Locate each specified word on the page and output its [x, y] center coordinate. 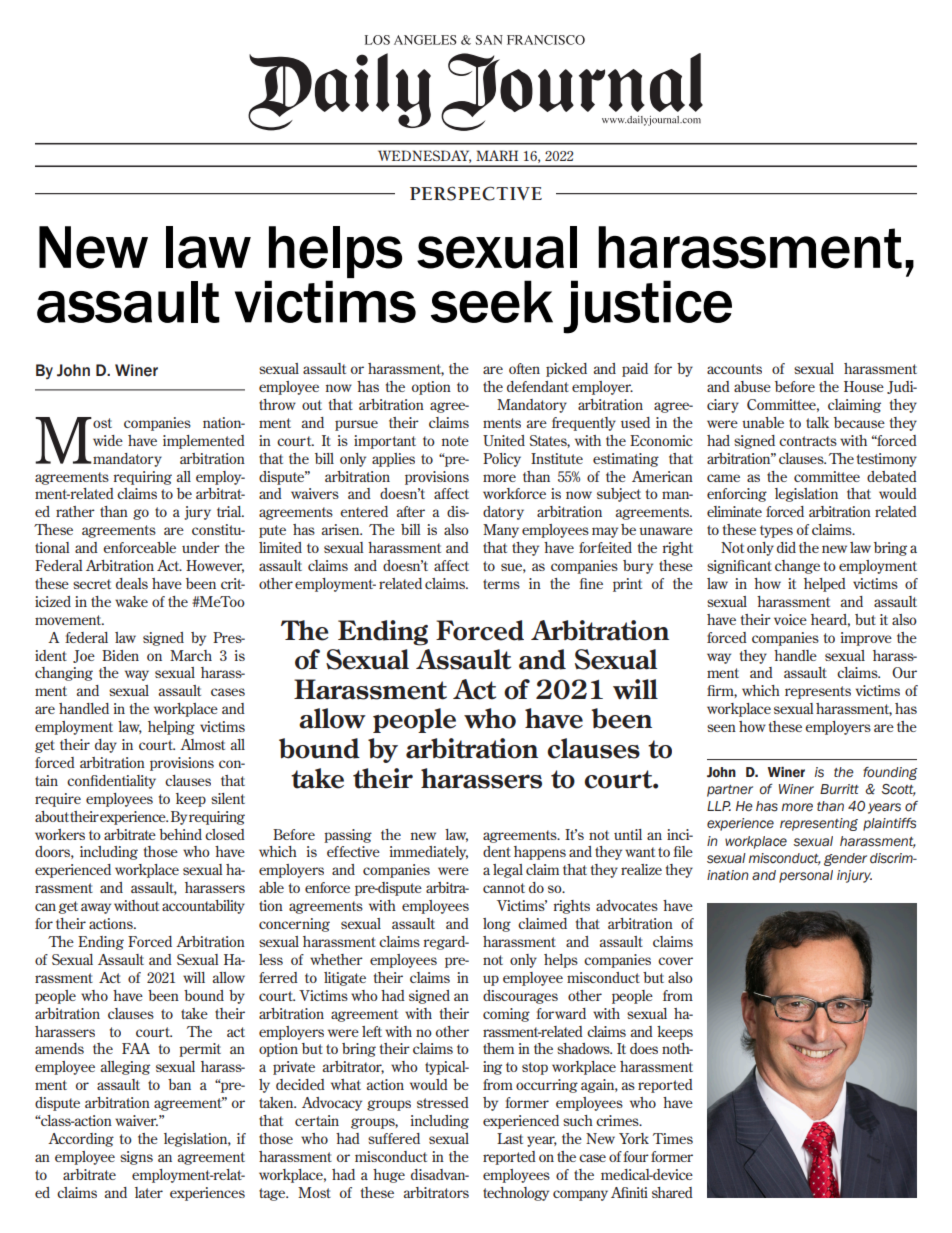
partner [730, 791]
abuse [752, 386]
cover [675, 961]
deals [132, 583]
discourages [520, 997]
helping [171, 728]
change [797, 567]
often [524, 368]
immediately [429, 853]
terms [501, 584]
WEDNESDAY [424, 156]
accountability [203, 907]
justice [647, 307]
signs [136, 1158]
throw [277, 404]
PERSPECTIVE [476, 193]
